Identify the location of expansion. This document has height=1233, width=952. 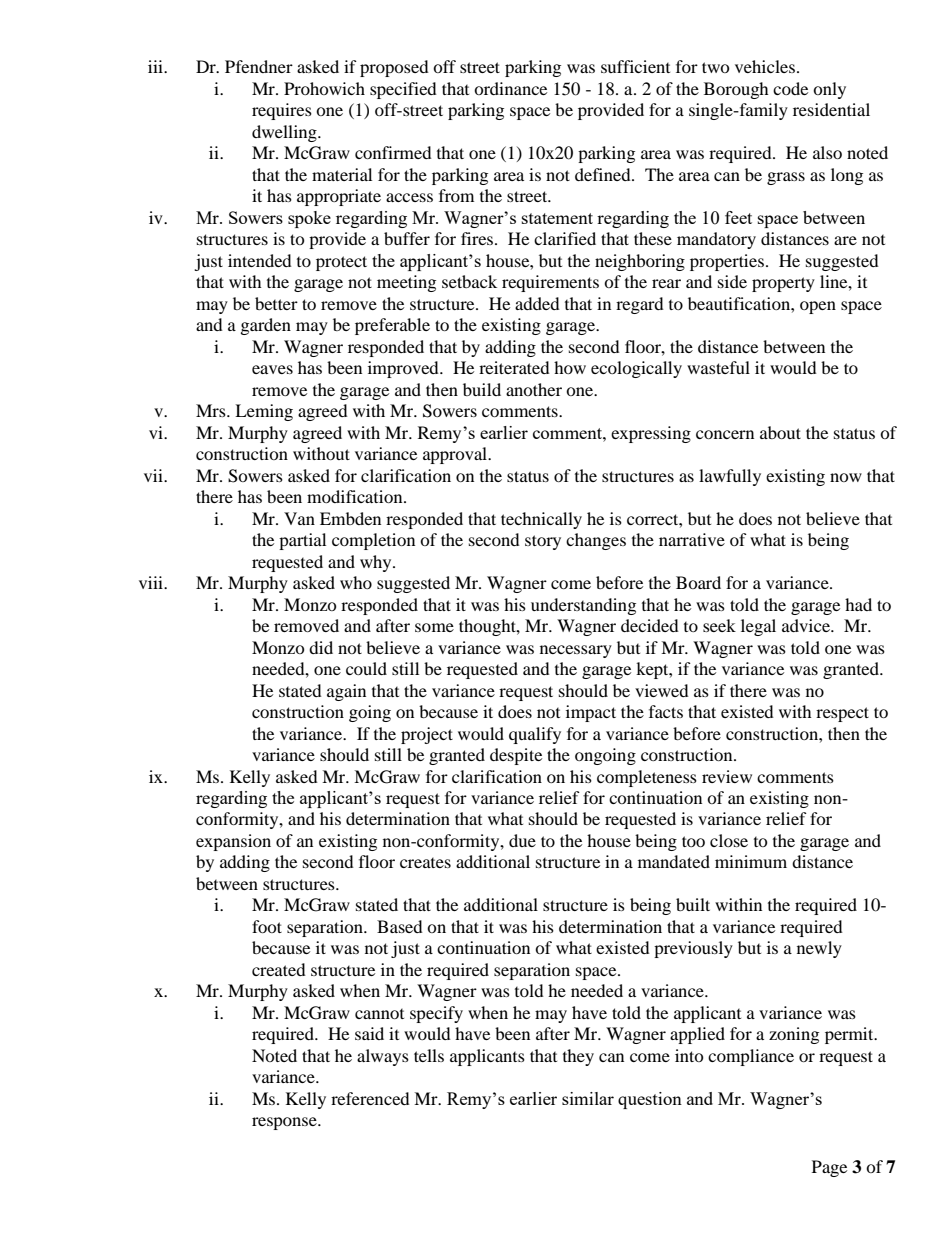
(233, 842).
